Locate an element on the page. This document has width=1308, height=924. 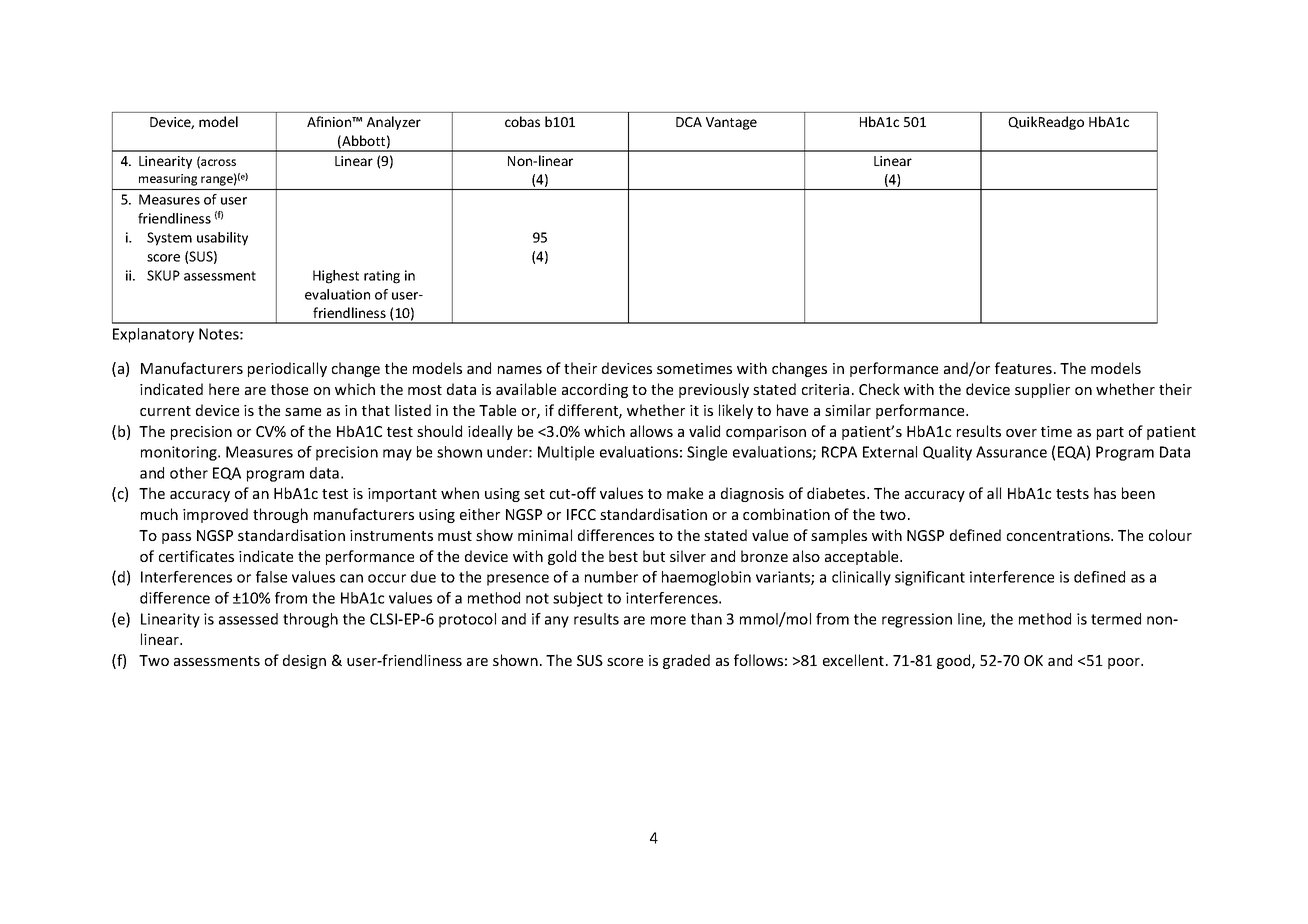
make is located at coordinates (685, 493).
